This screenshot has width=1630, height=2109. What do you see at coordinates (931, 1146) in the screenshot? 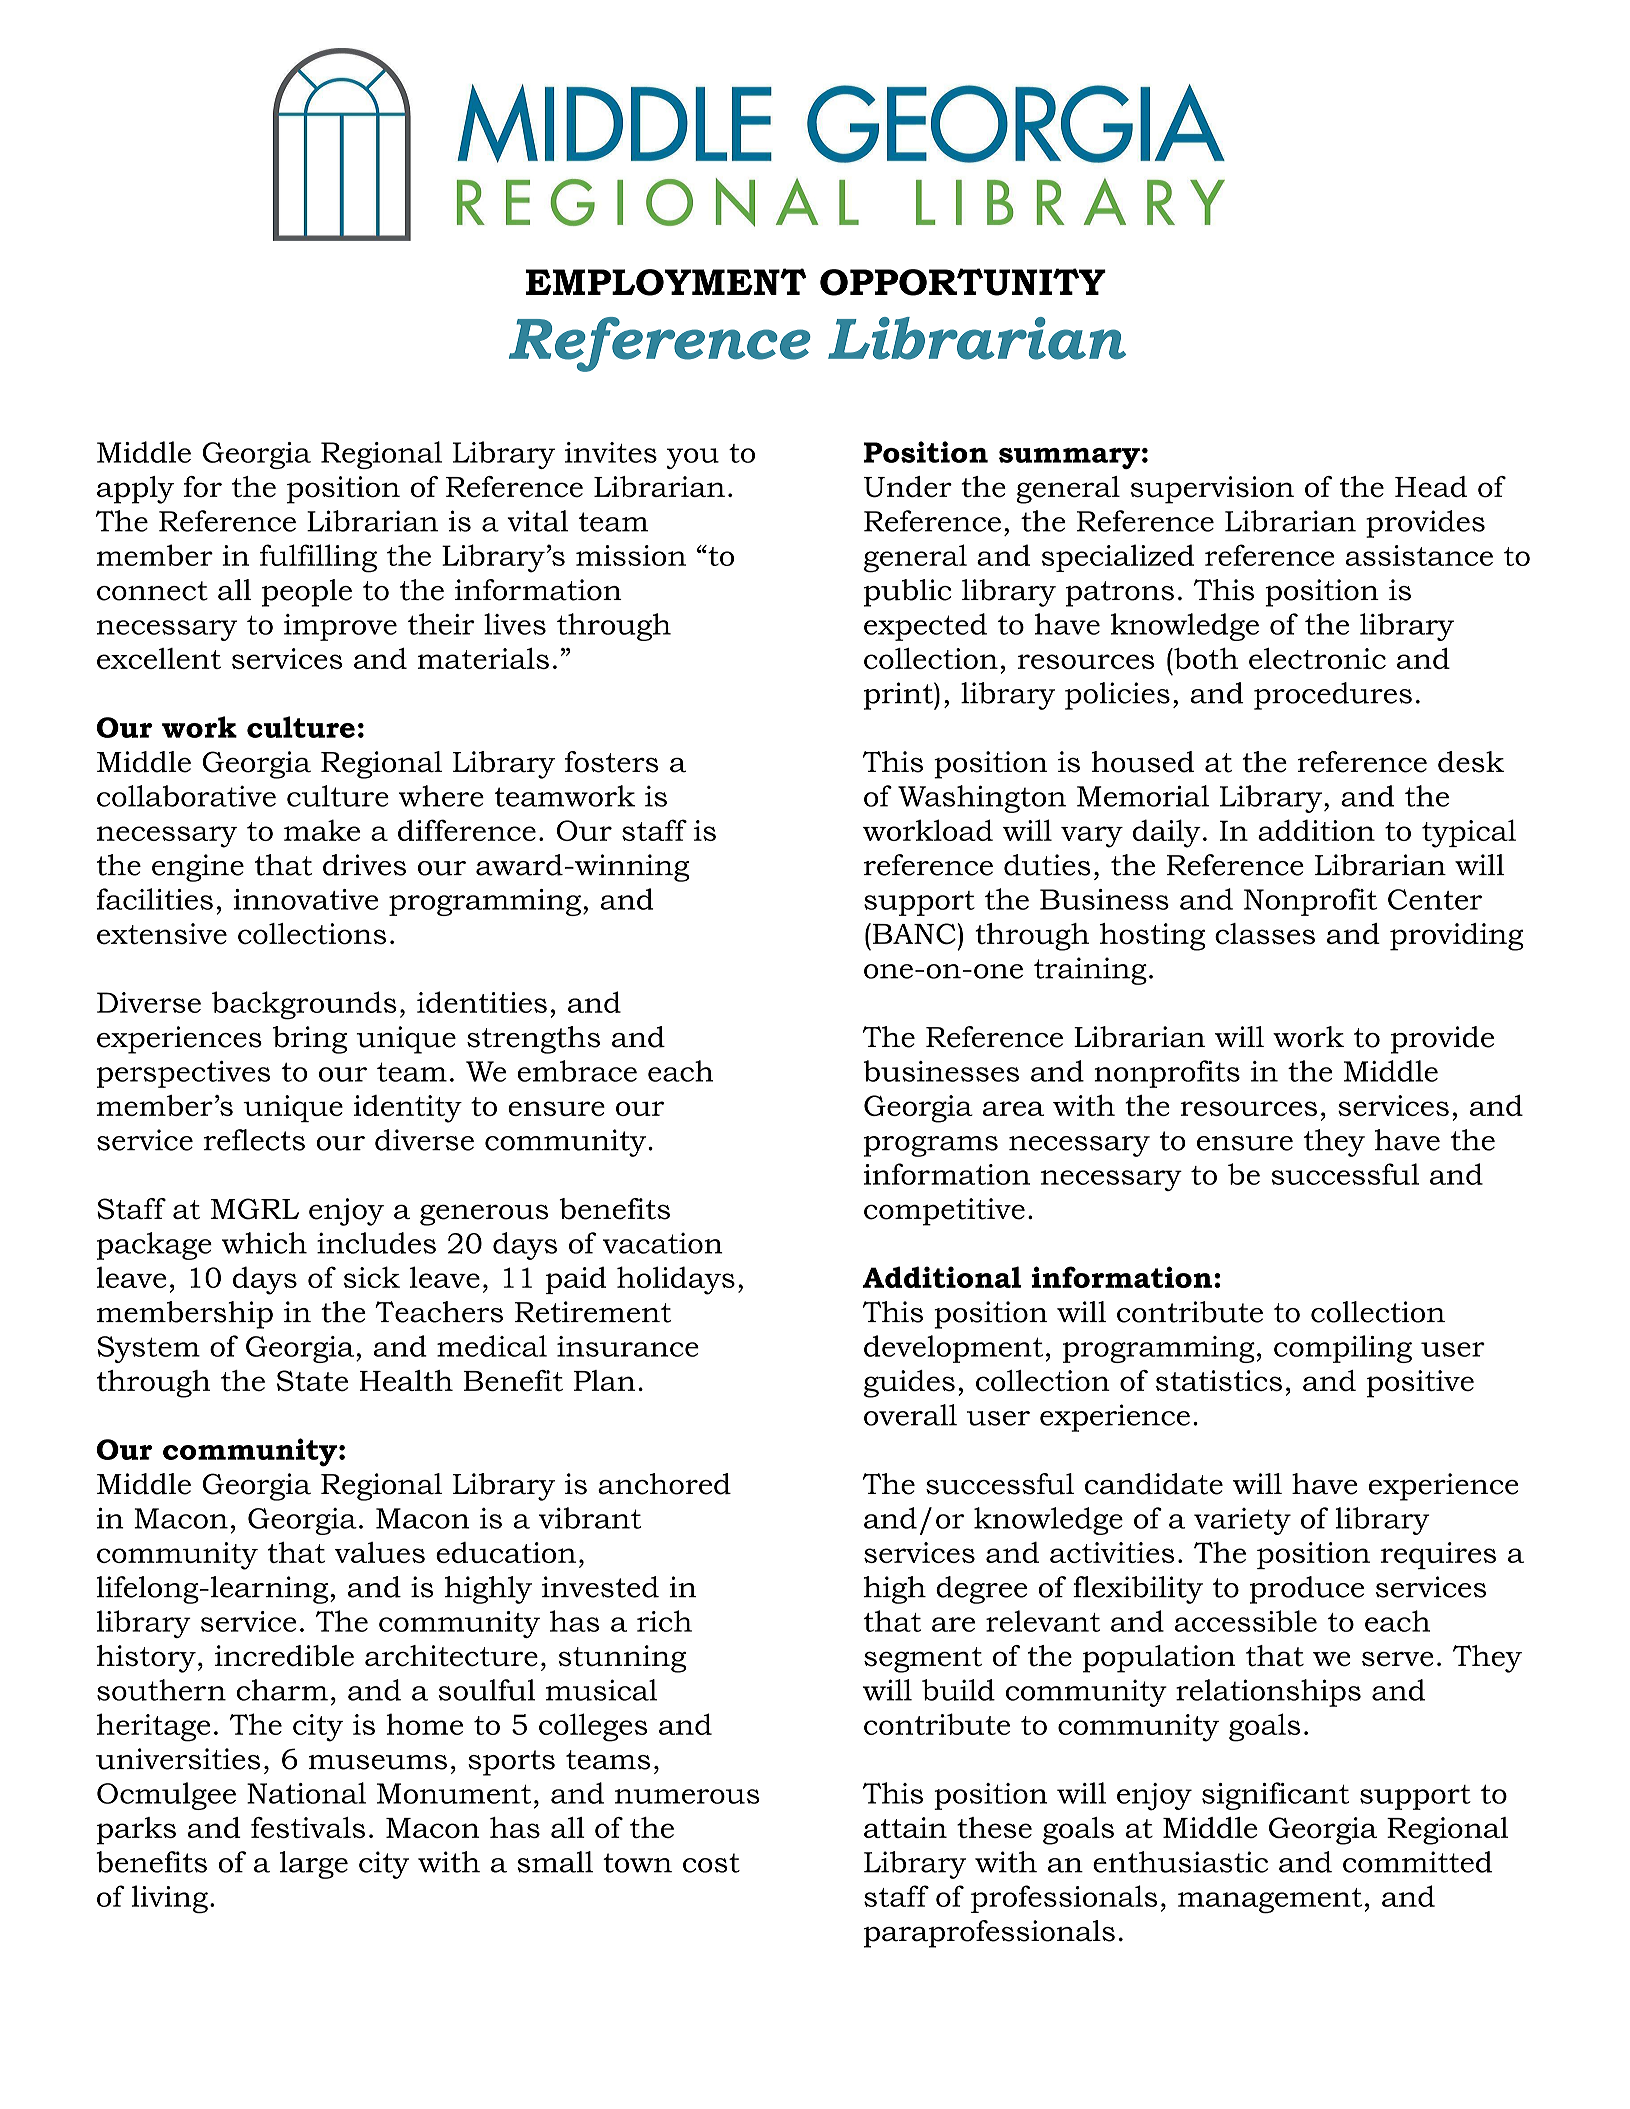
I see `programs` at bounding box center [931, 1146].
